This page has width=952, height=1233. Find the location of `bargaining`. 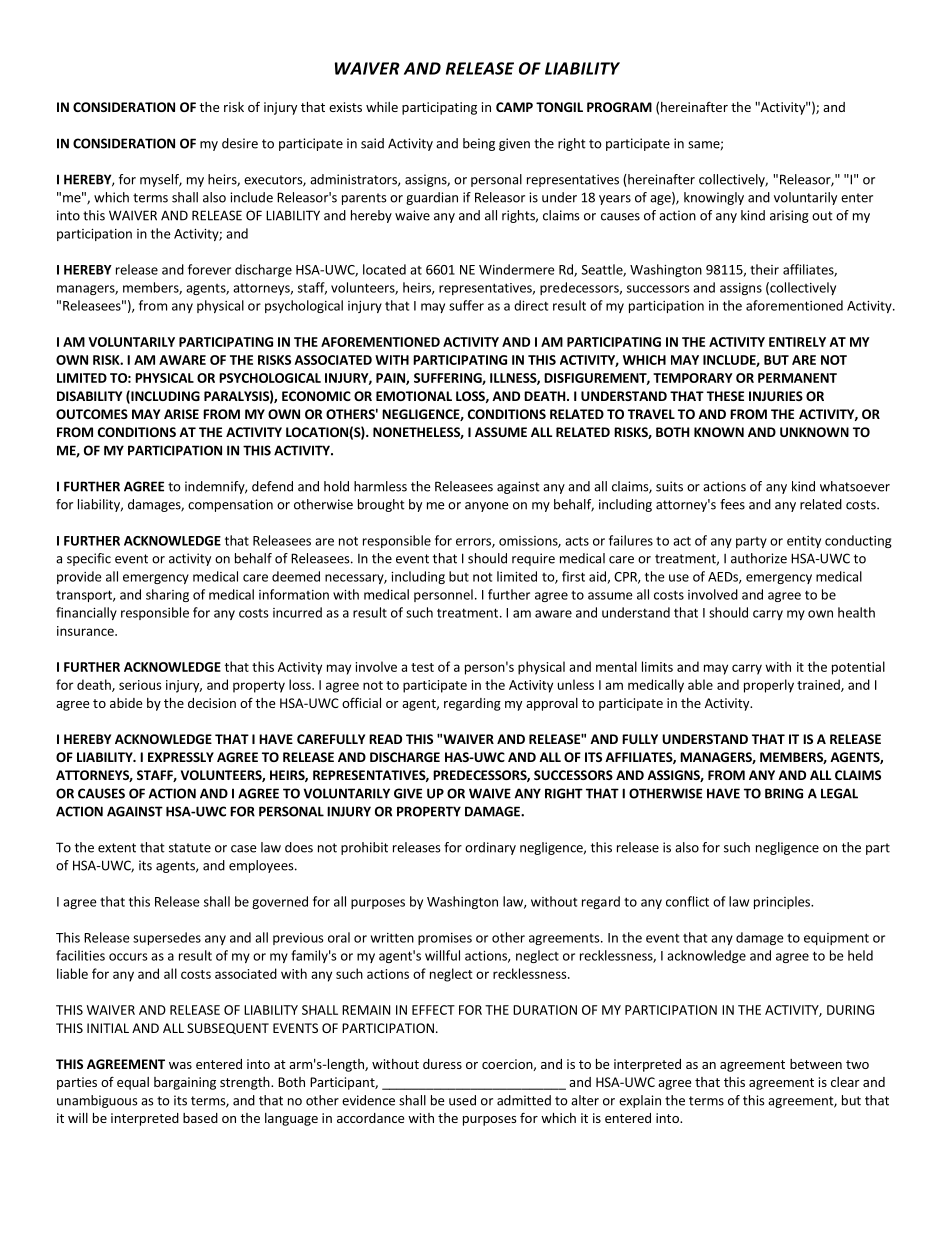

bargaining is located at coordinates (185, 1083).
